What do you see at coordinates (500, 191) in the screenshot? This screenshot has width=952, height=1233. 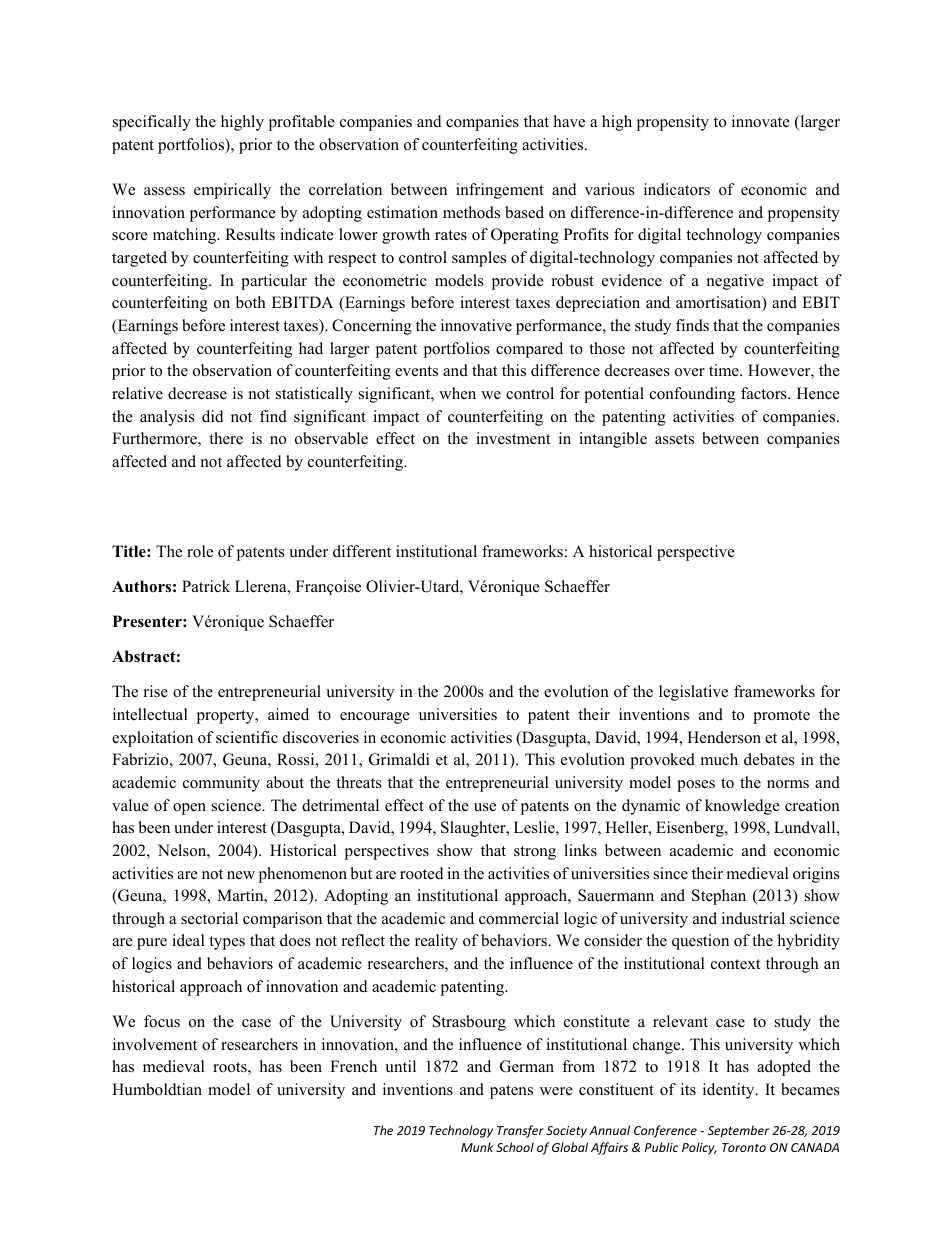 I see `infringement` at bounding box center [500, 191].
